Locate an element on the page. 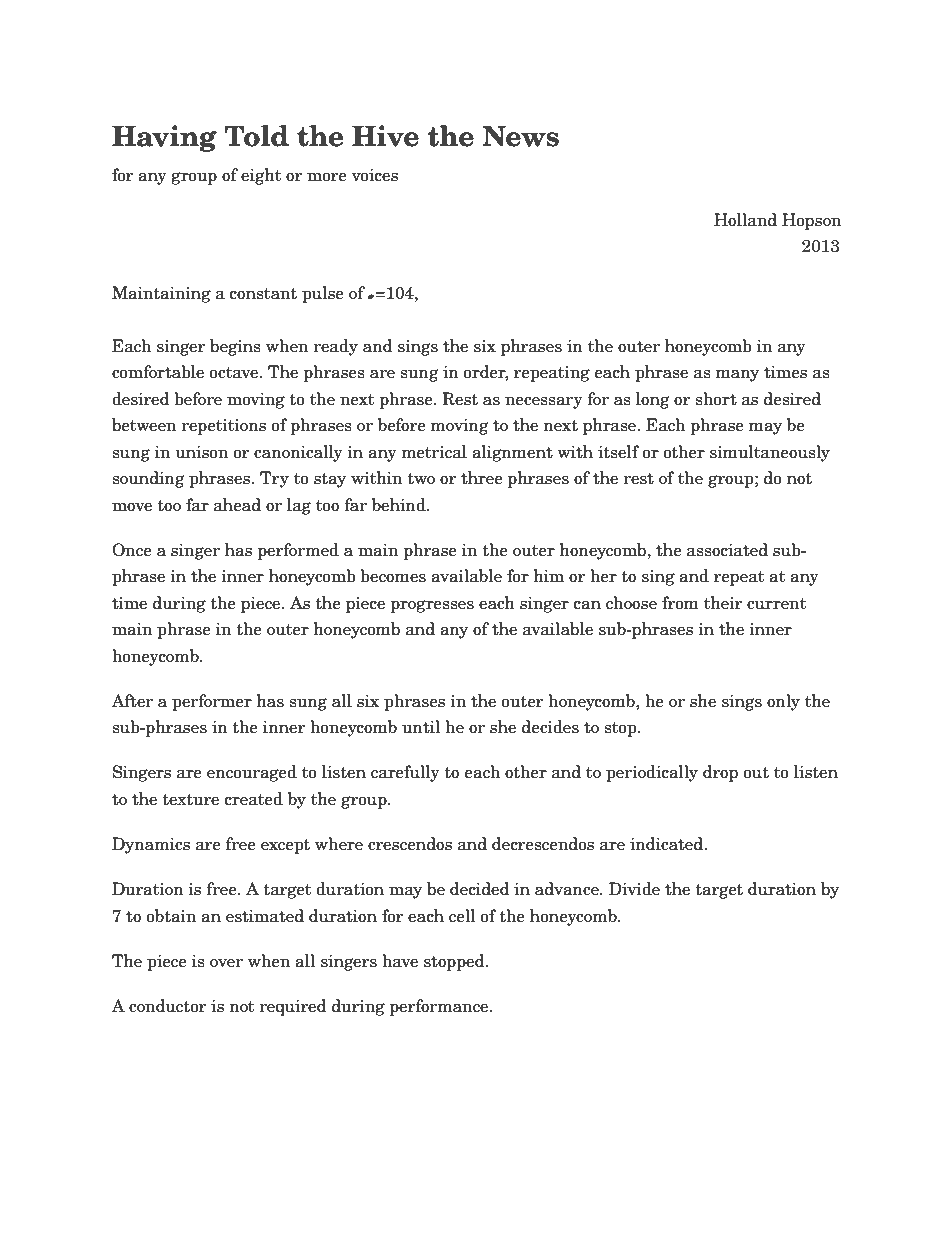 The height and width of the document is (1233, 952). over is located at coordinates (226, 963).
